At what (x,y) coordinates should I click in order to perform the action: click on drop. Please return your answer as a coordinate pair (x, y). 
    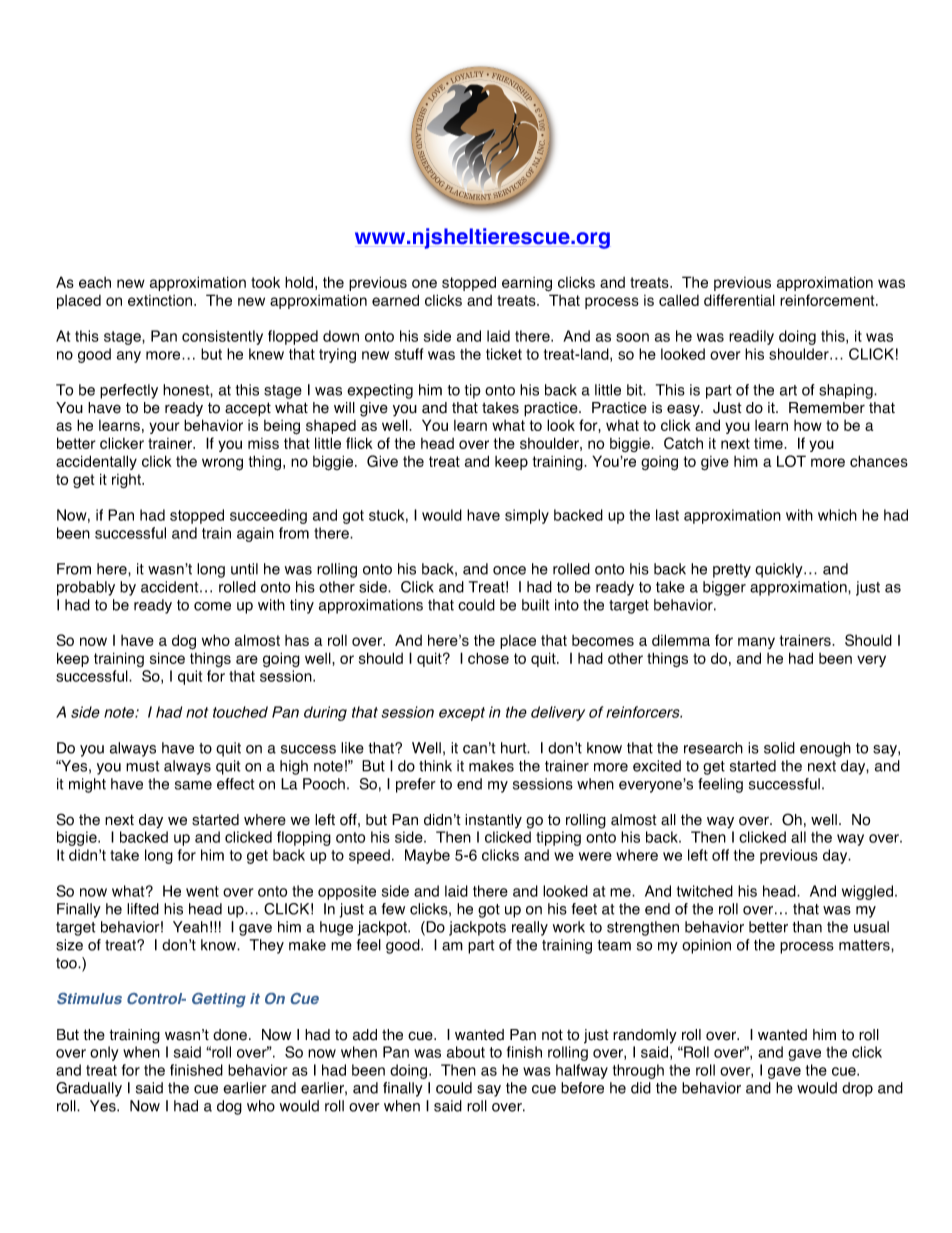
    Looking at the image, I should click on (857, 1089).
